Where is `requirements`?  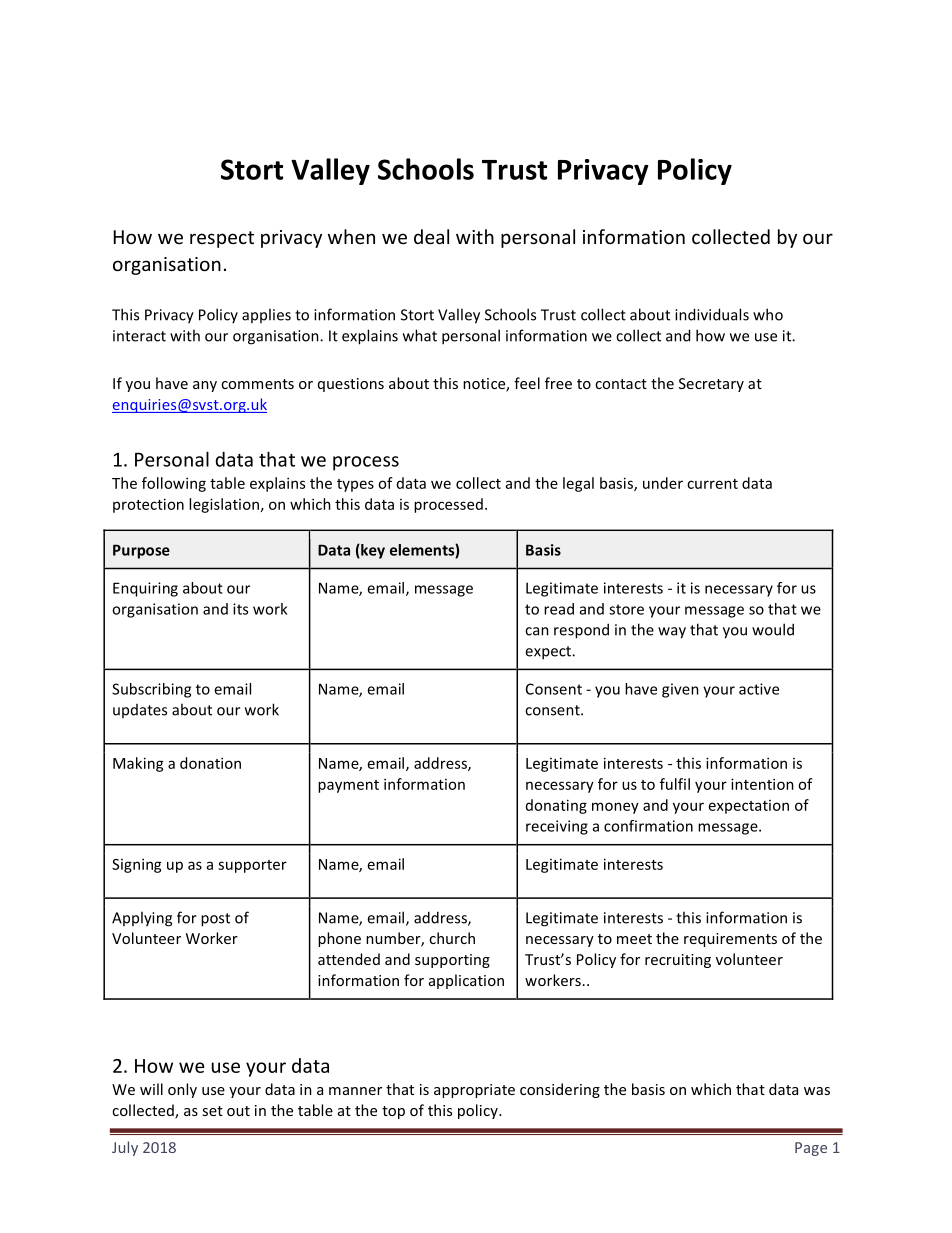 requirements is located at coordinates (730, 940).
